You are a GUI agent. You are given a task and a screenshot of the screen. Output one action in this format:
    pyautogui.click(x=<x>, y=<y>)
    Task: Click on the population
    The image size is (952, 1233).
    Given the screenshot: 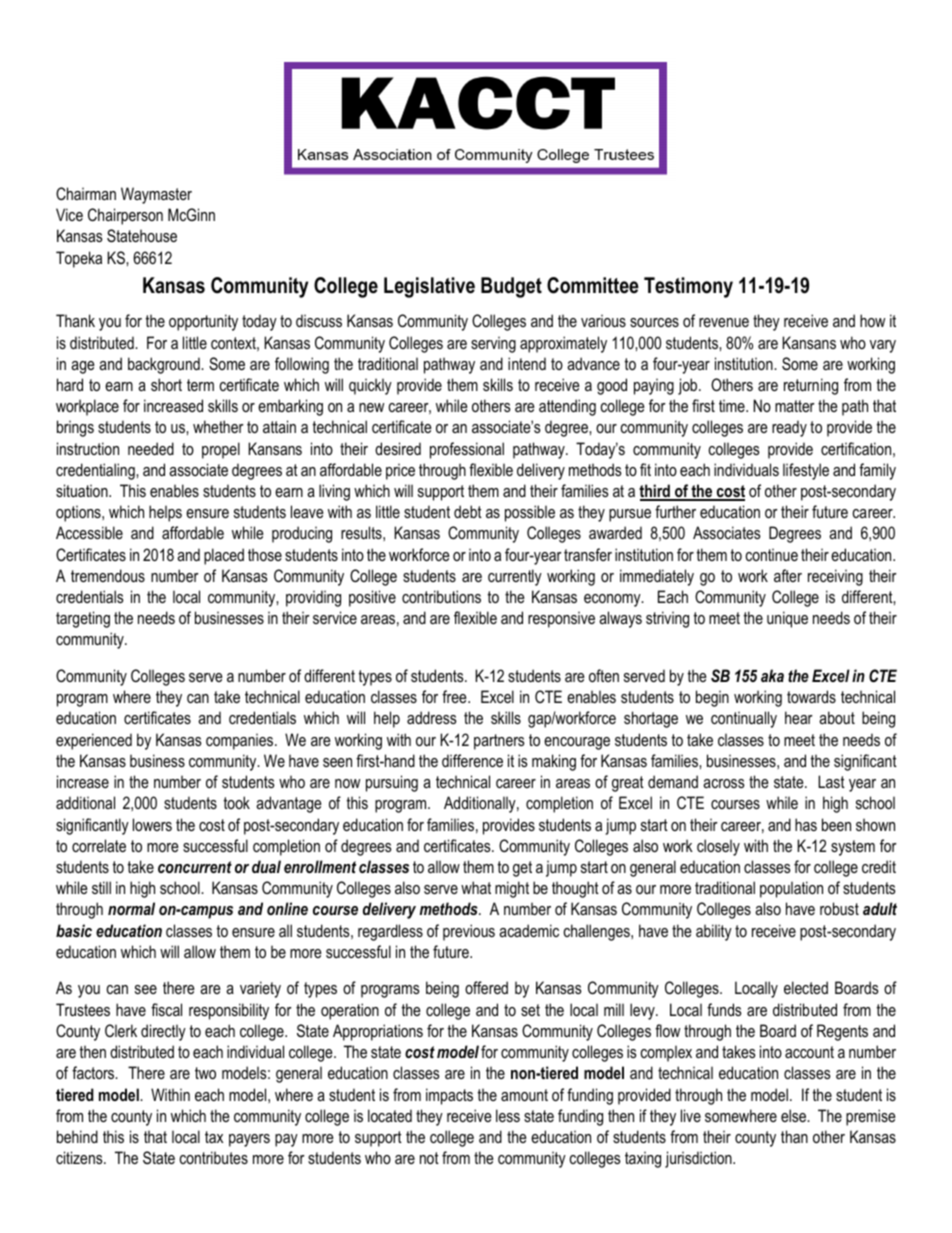 What is the action you would take?
    pyautogui.click(x=791, y=889)
